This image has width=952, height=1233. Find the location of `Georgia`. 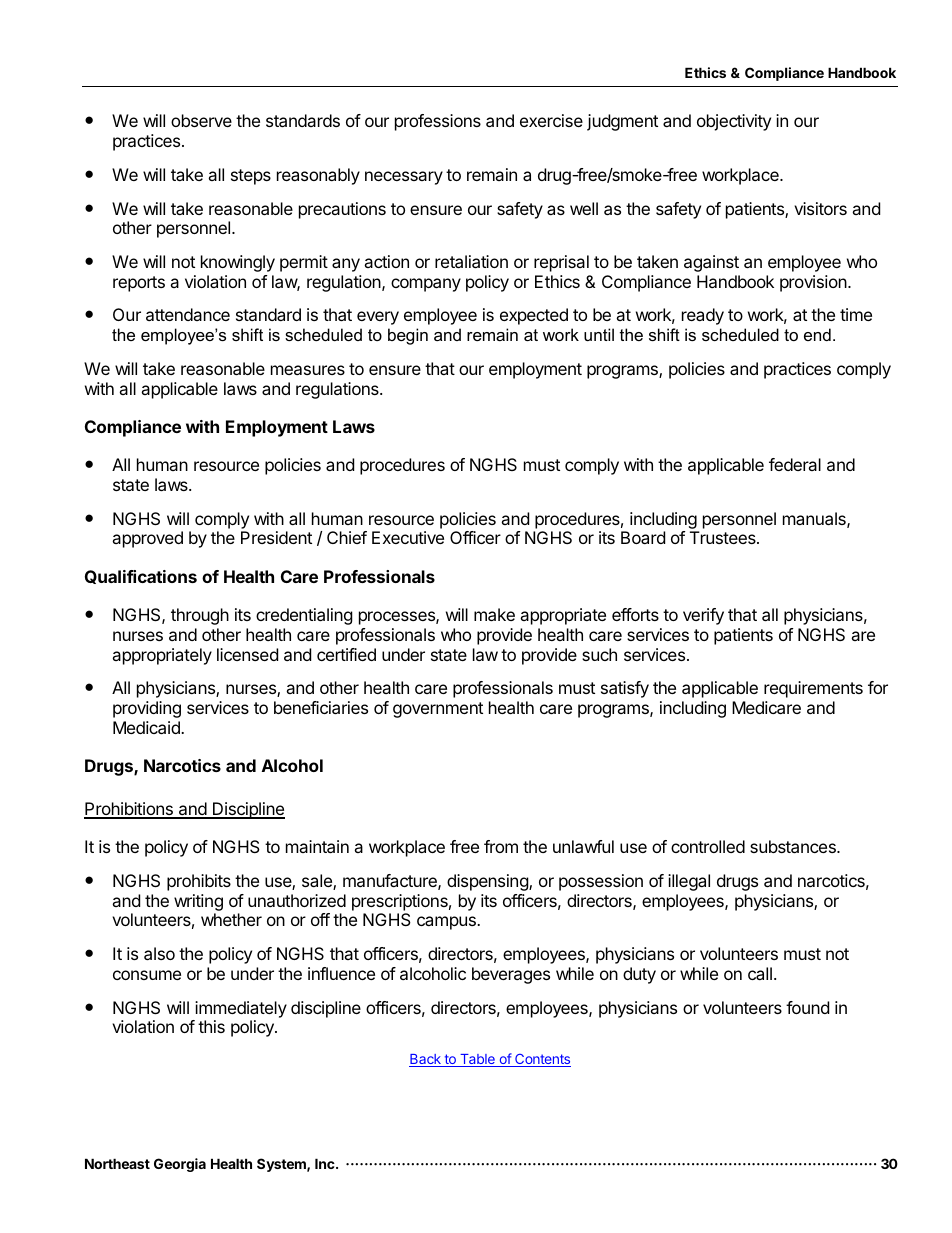

Georgia is located at coordinates (180, 1165).
